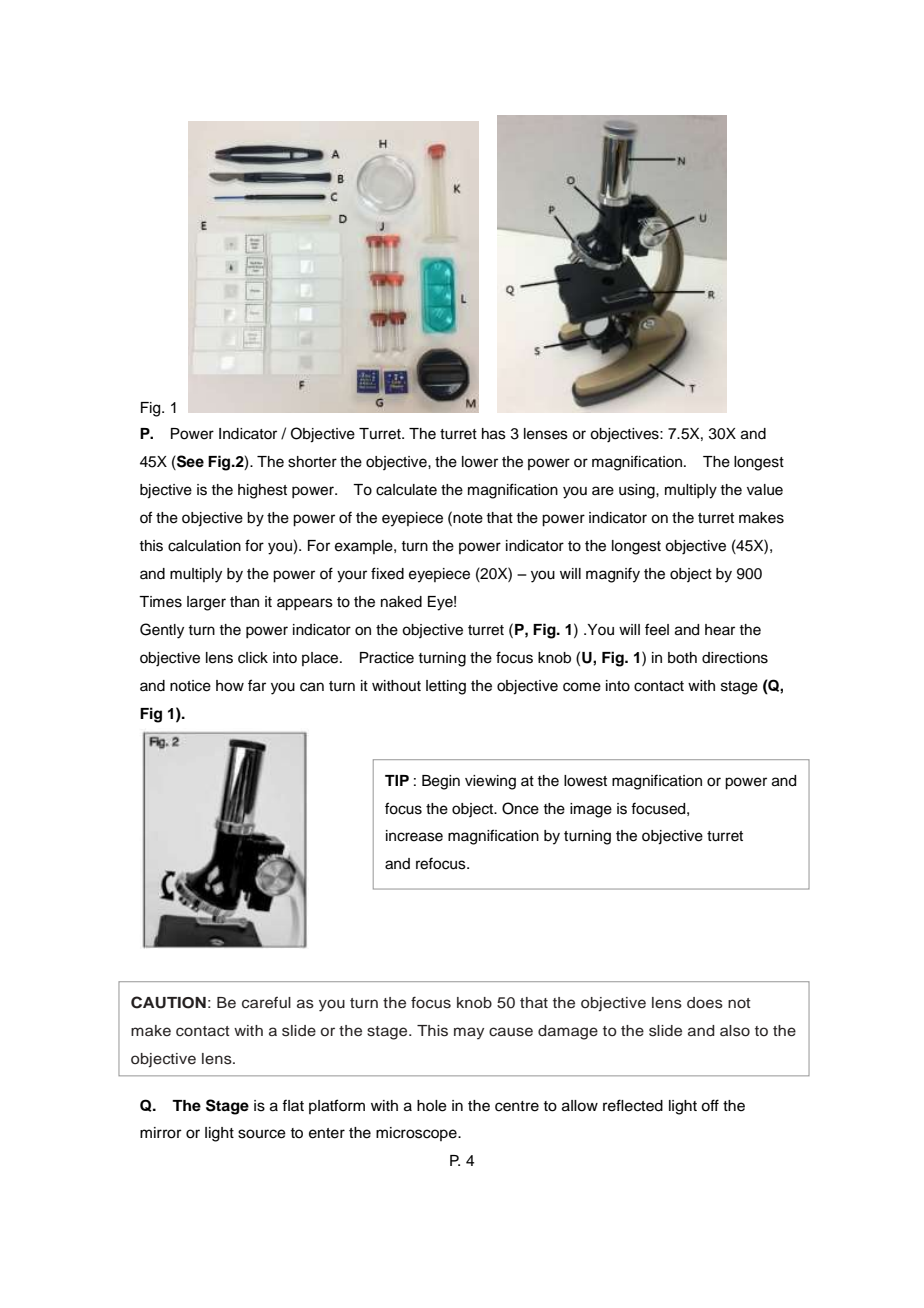 The image size is (924, 1308). Describe the element at coordinates (480, 462) in the screenshot. I see `lower` at that location.
